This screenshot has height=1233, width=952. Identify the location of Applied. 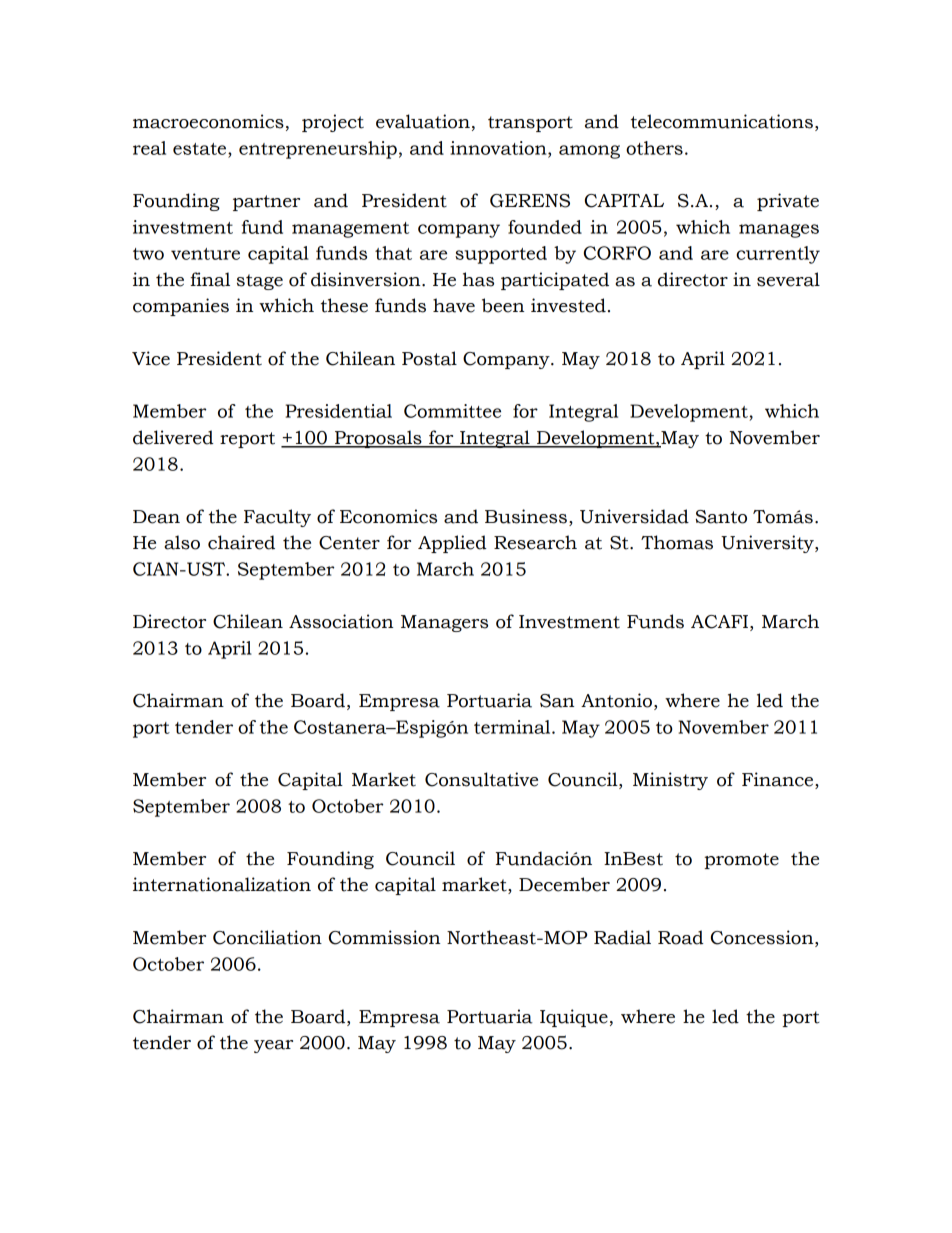
(452, 544).
